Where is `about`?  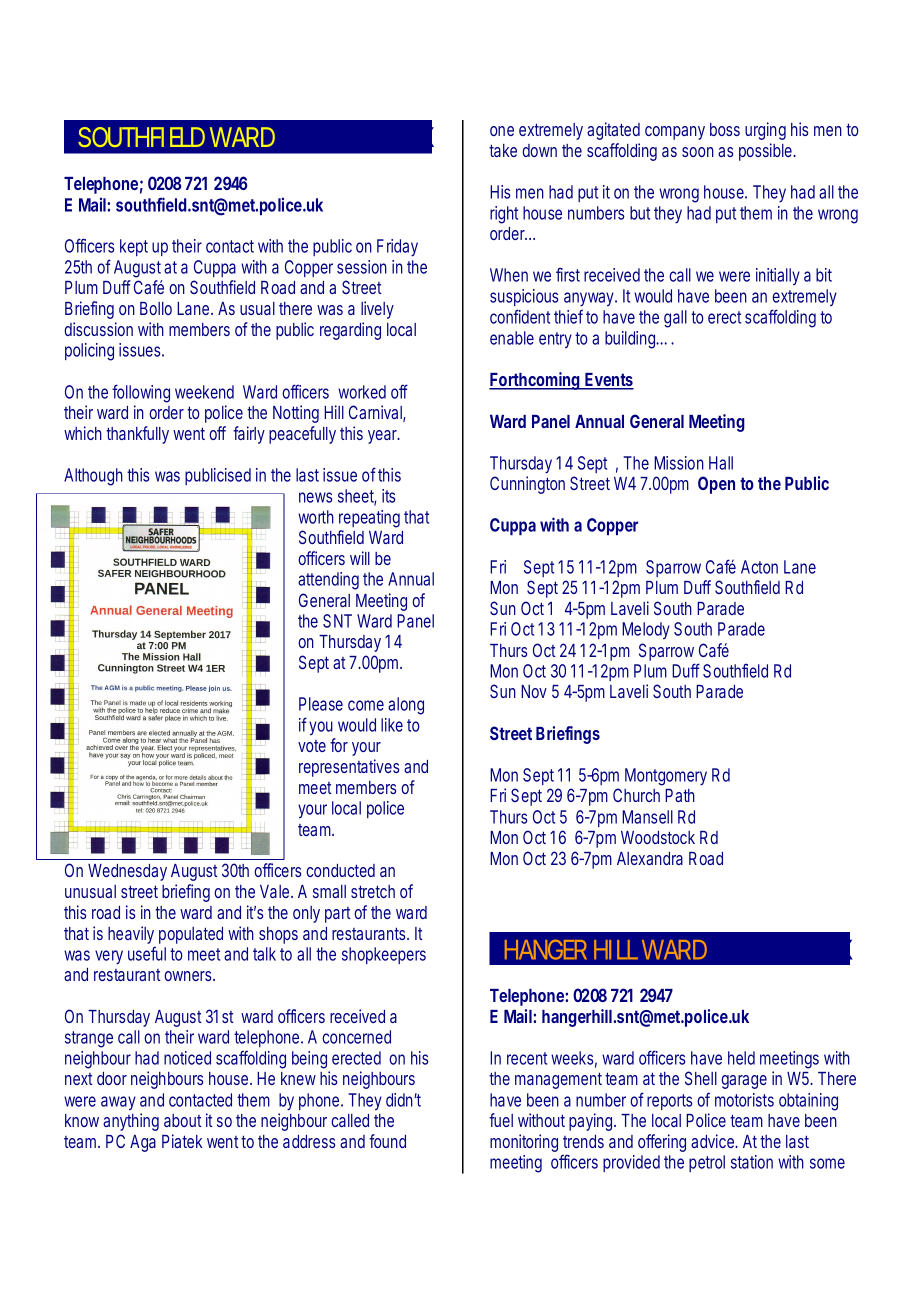
about is located at coordinates (183, 1120).
